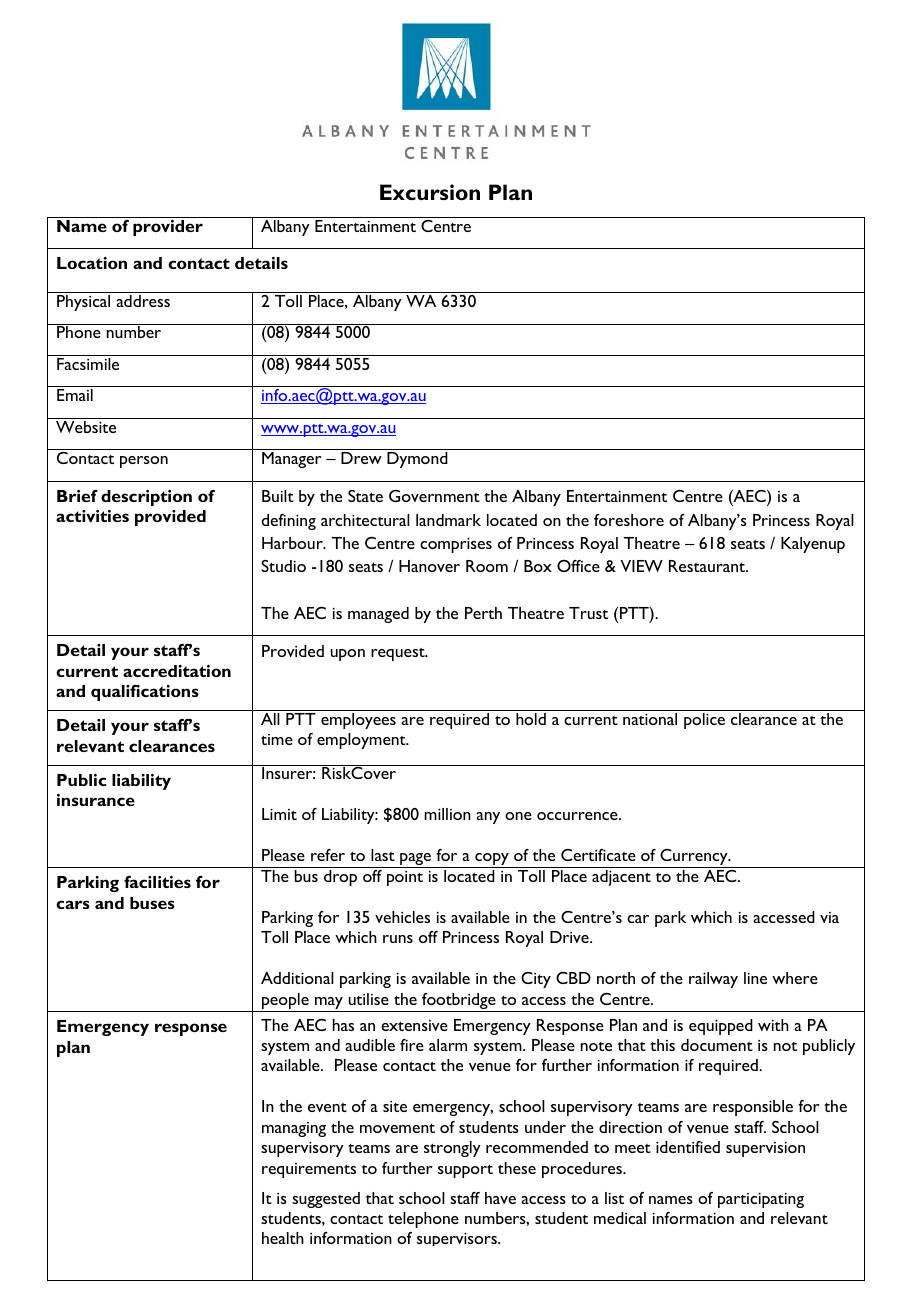  Describe the element at coordinates (761, 1200) in the screenshot. I see `participating` at that location.
